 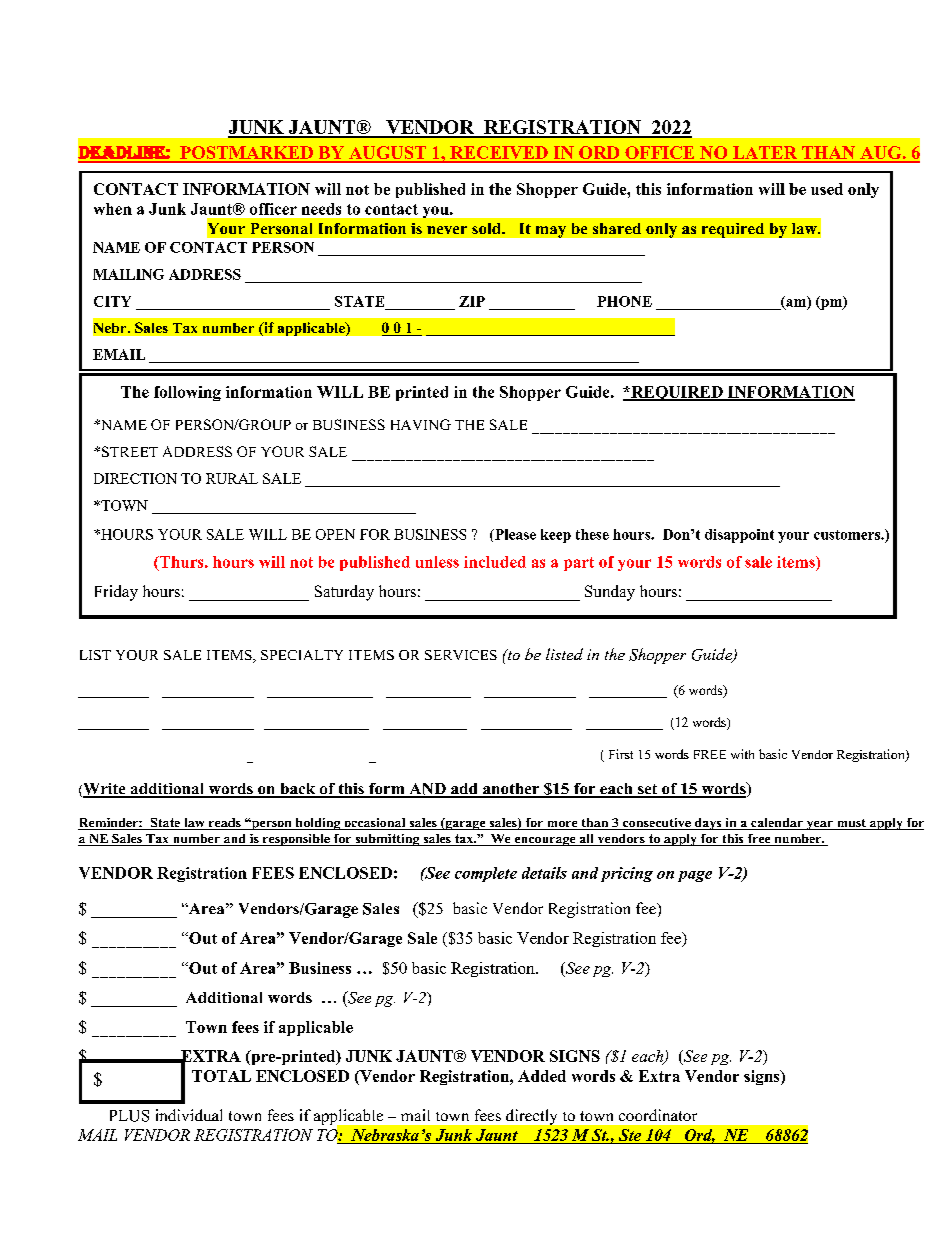 I want to click on complete, so click(x=486, y=874).
